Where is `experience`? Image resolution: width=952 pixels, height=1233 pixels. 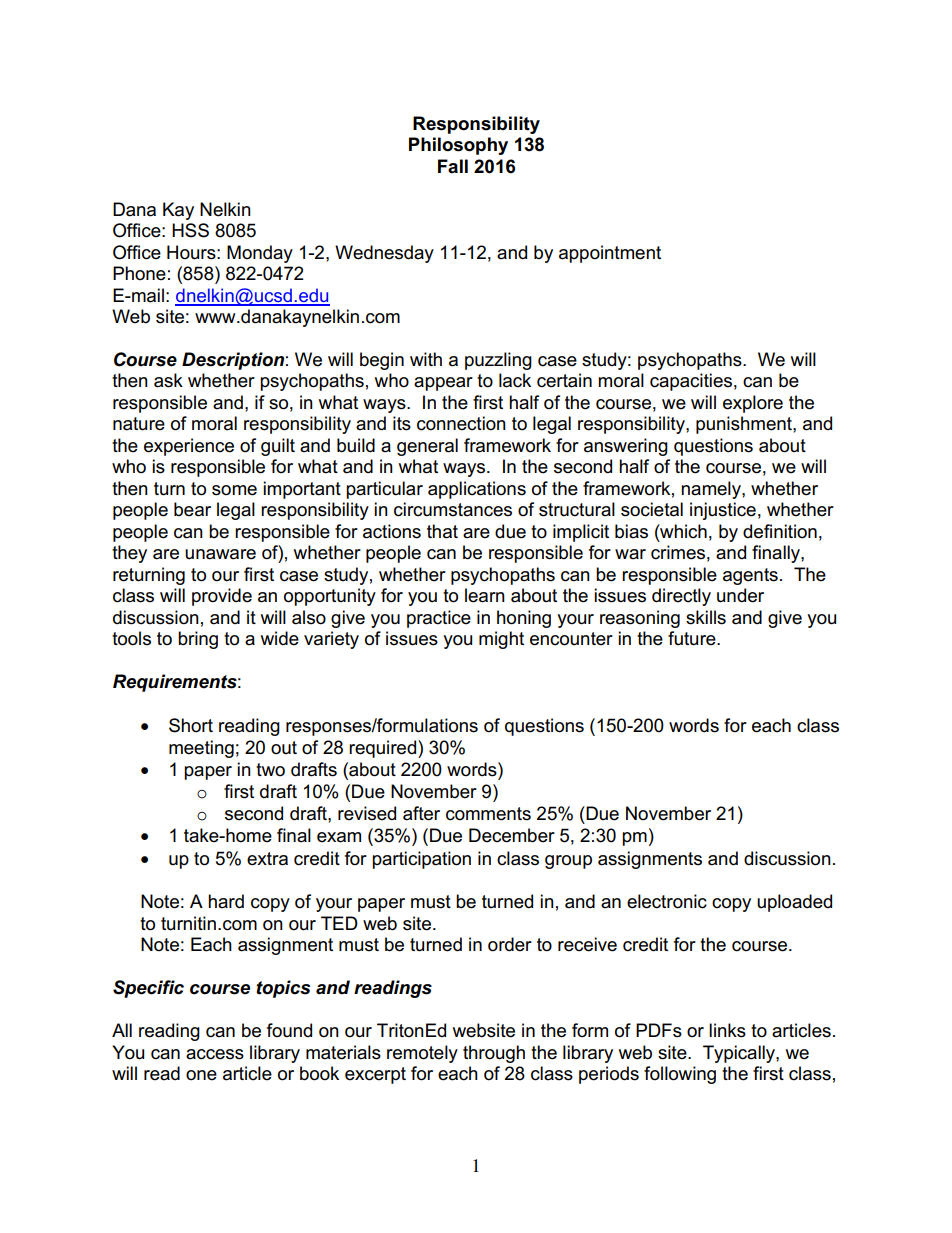
experience is located at coordinates (189, 447).
